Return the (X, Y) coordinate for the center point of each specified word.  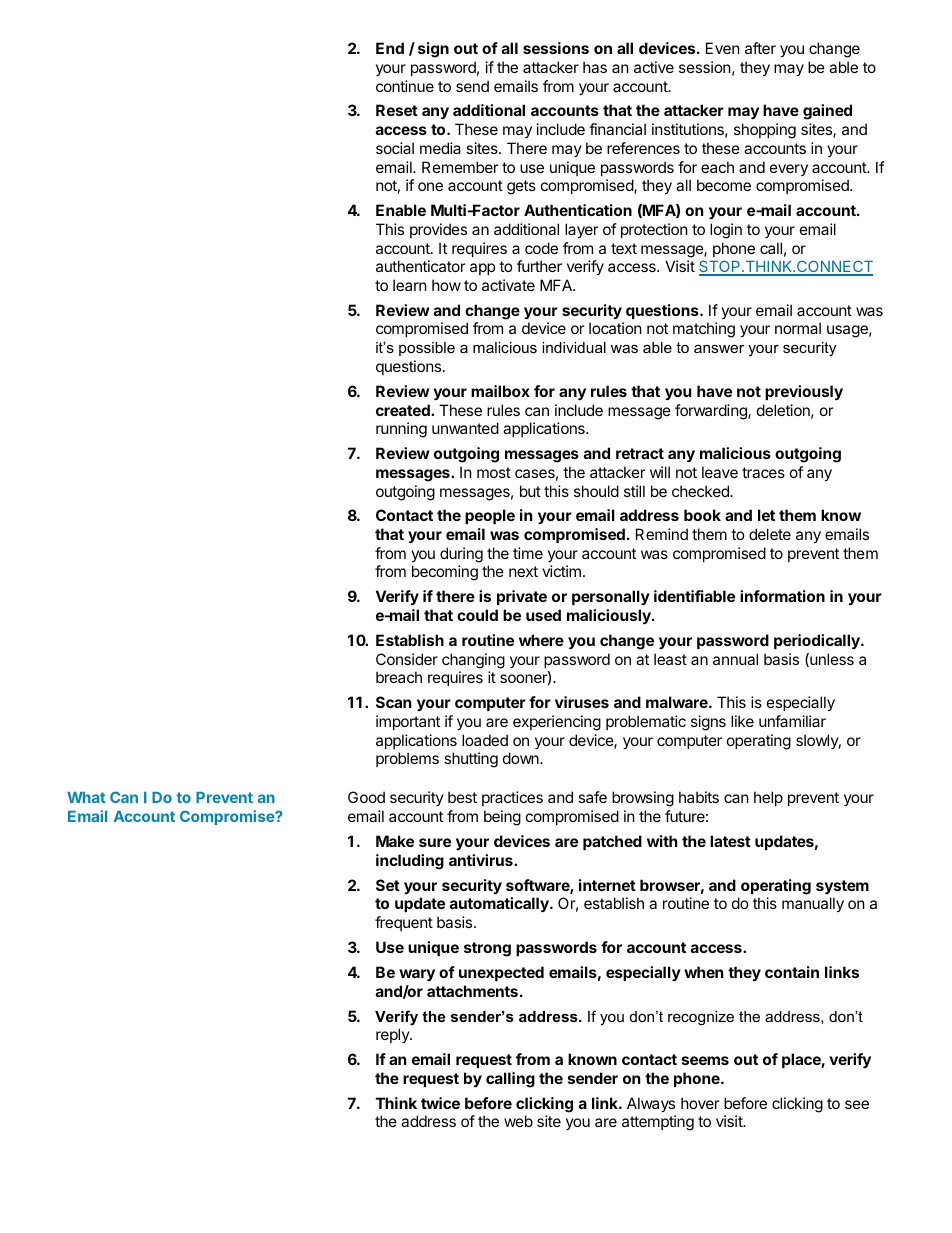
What (86, 797)
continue (405, 86)
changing (473, 661)
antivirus (482, 860)
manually (813, 904)
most (494, 472)
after (760, 48)
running (401, 430)
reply (393, 1035)
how (446, 285)
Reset (397, 110)
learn (410, 285)
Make (395, 841)
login (726, 231)
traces (763, 472)
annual (735, 659)
